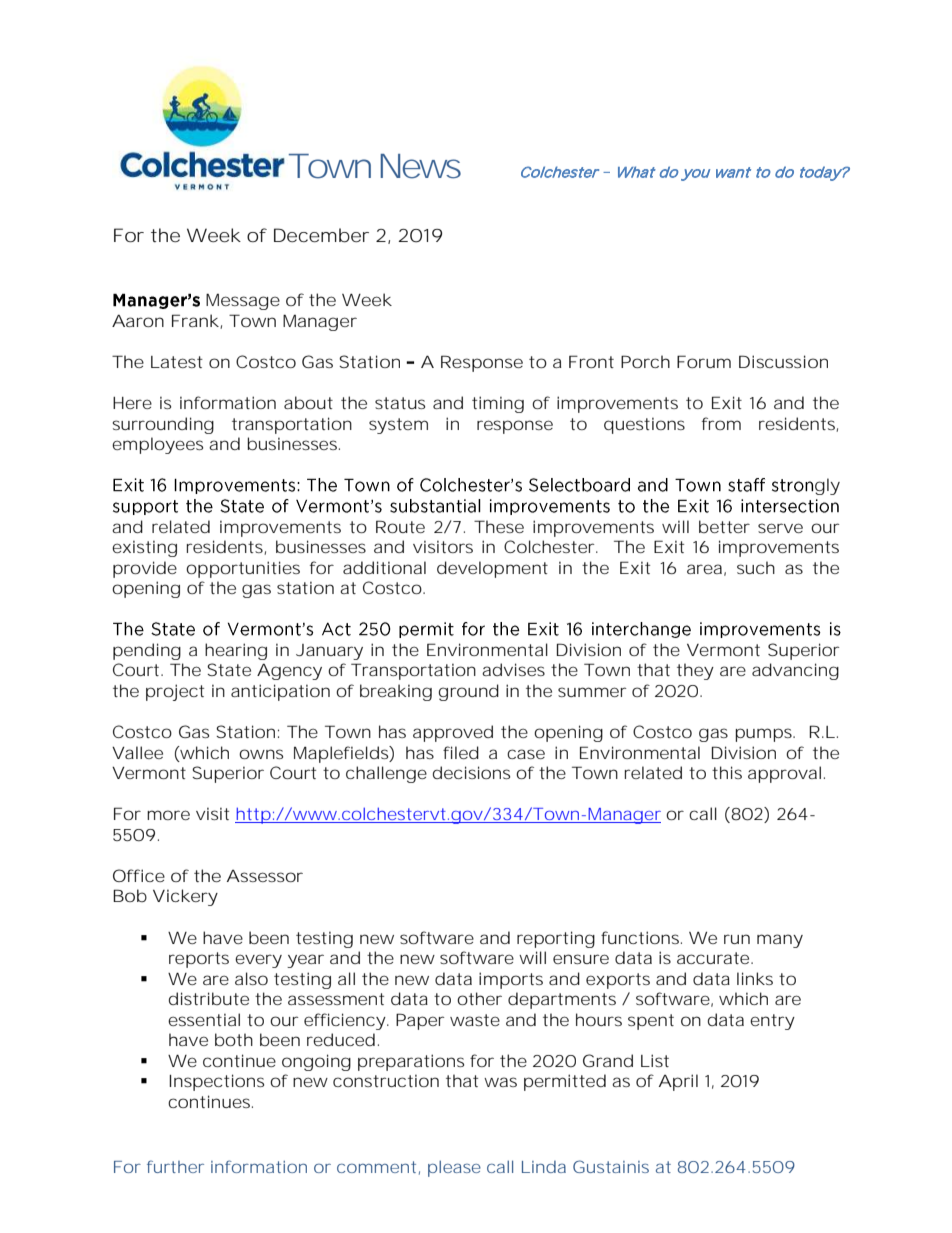 The image size is (952, 1233). I want to click on further, so click(175, 1166).
